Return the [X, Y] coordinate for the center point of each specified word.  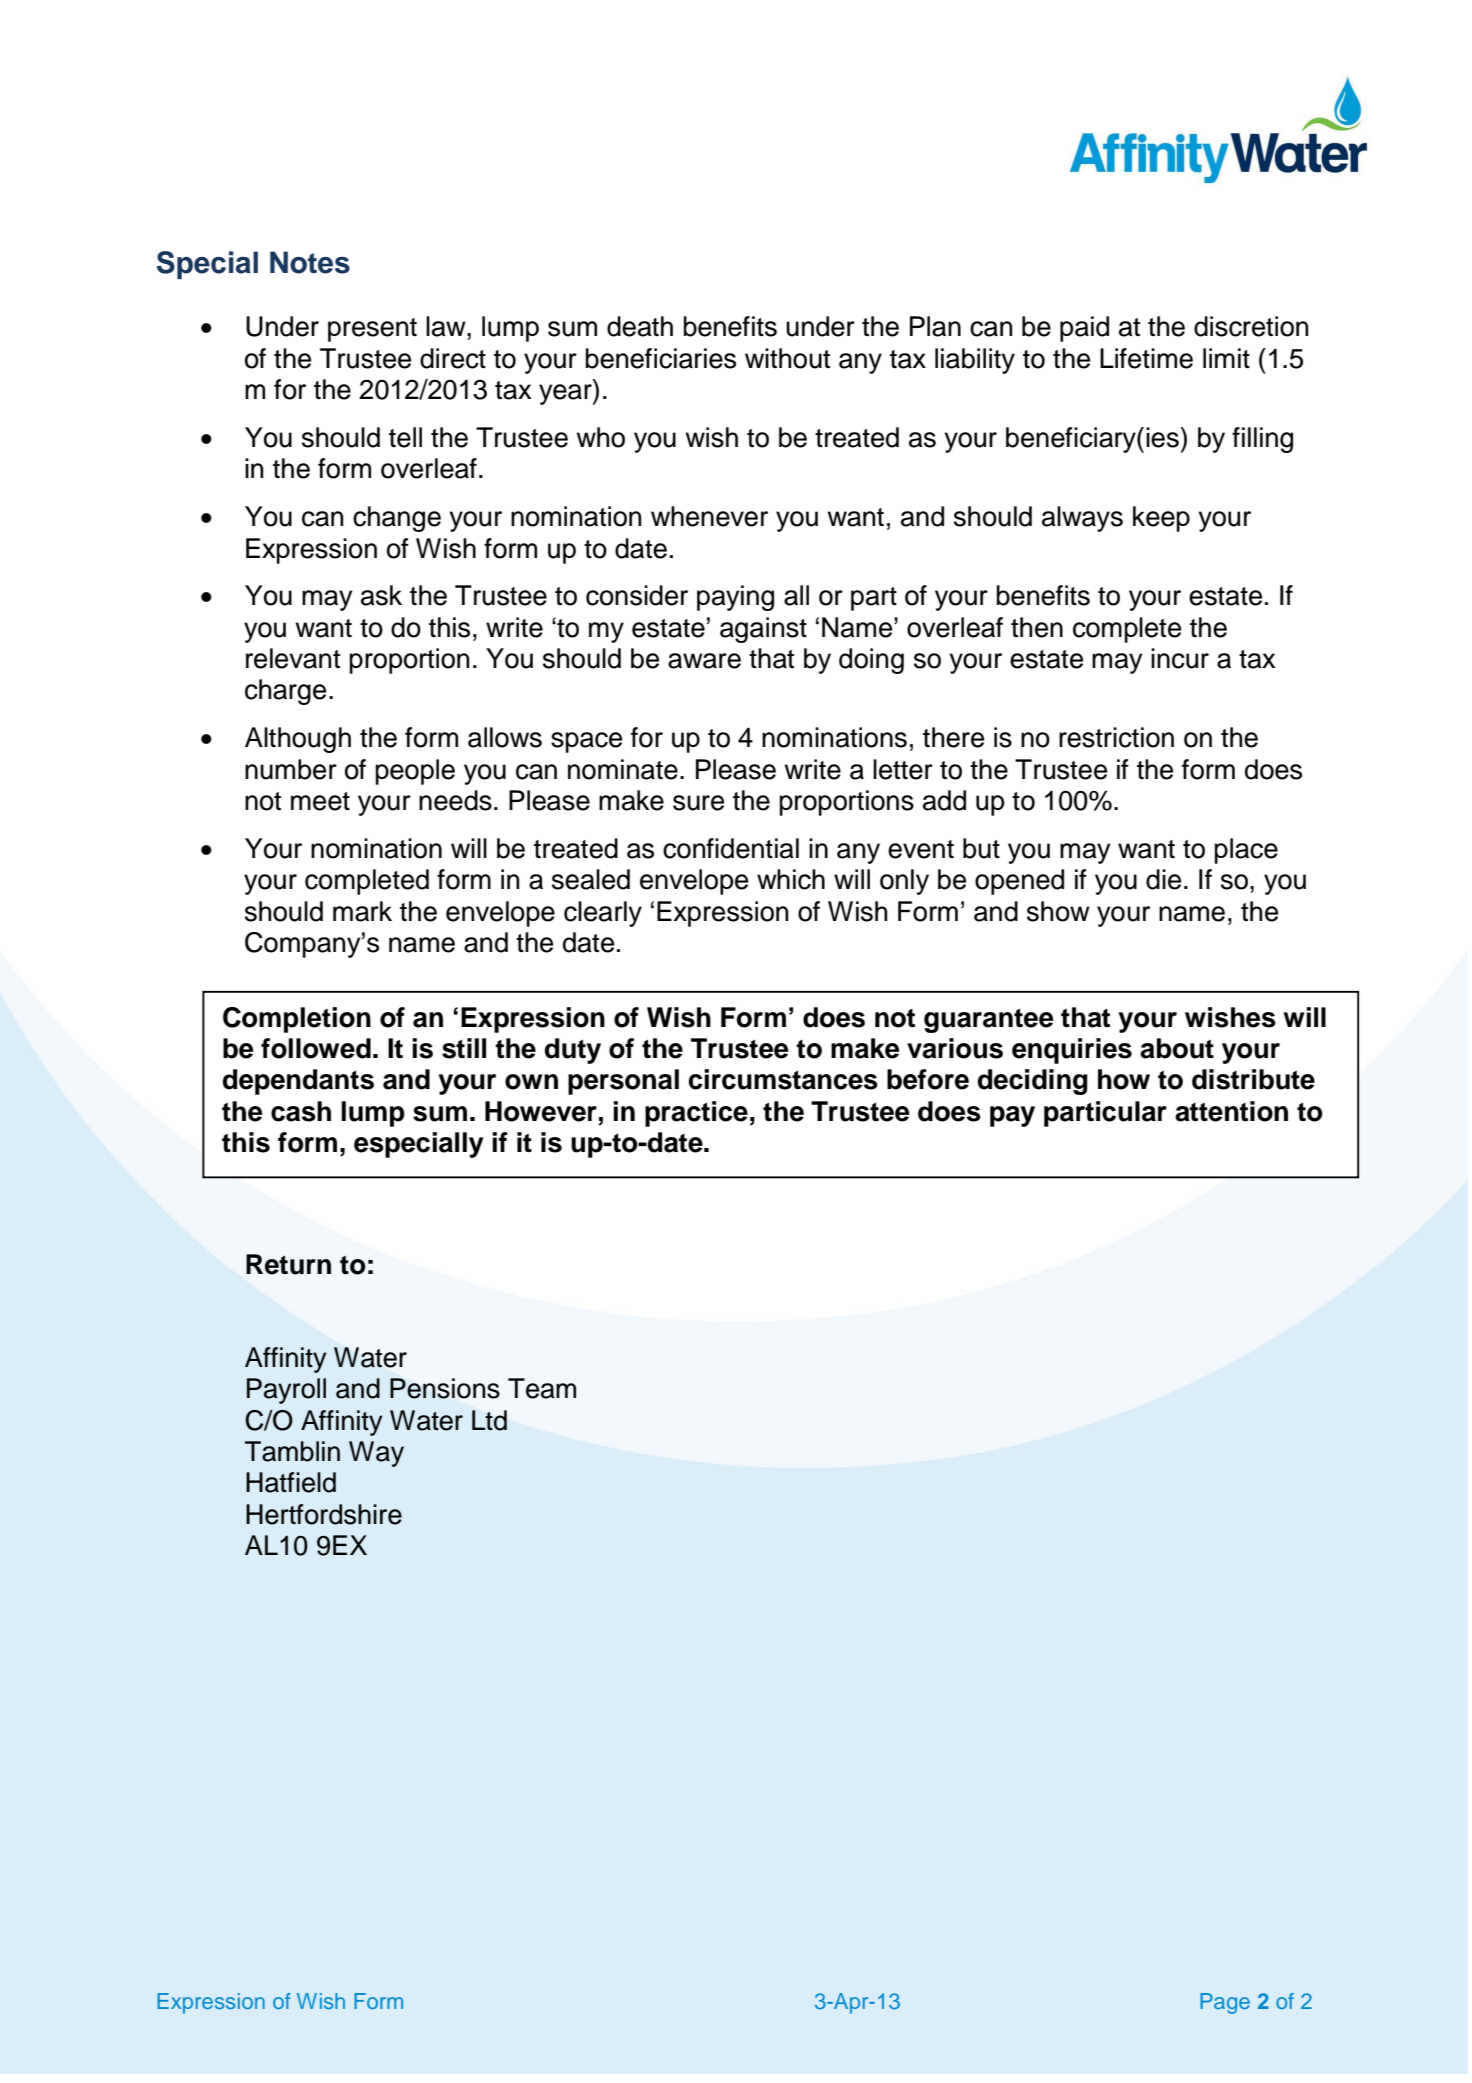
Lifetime [1146, 358]
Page [1225, 2003]
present [372, 330]
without [787, 358]
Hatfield [291, 1482]
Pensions [445, 1388]
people [415, 772]
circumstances [783, 1079]
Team [542, 1388]
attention [1231, 1111]
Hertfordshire [324, 1514]
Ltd [489, 1420]
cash [301, 1111]
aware [704, 661]
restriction [1116, 737]
